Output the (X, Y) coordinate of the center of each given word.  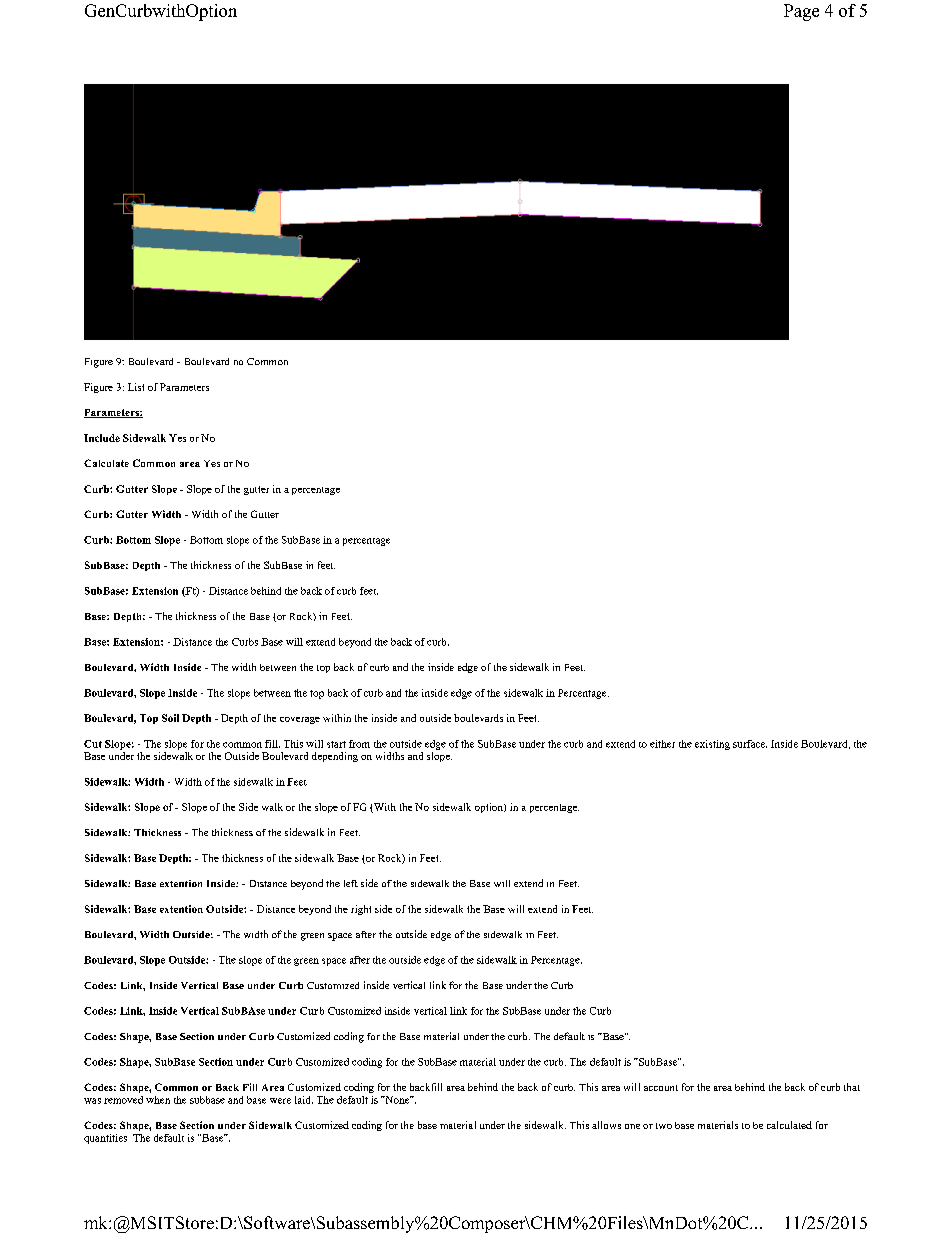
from (359, 744)
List (136, 387)
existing (712, 745)
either (662, 744)
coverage (300, 720)
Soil (170, 718)
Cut (93, 744)
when (158, 1100)
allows (606, 1125)
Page (801, 12)
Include (102, 438)
